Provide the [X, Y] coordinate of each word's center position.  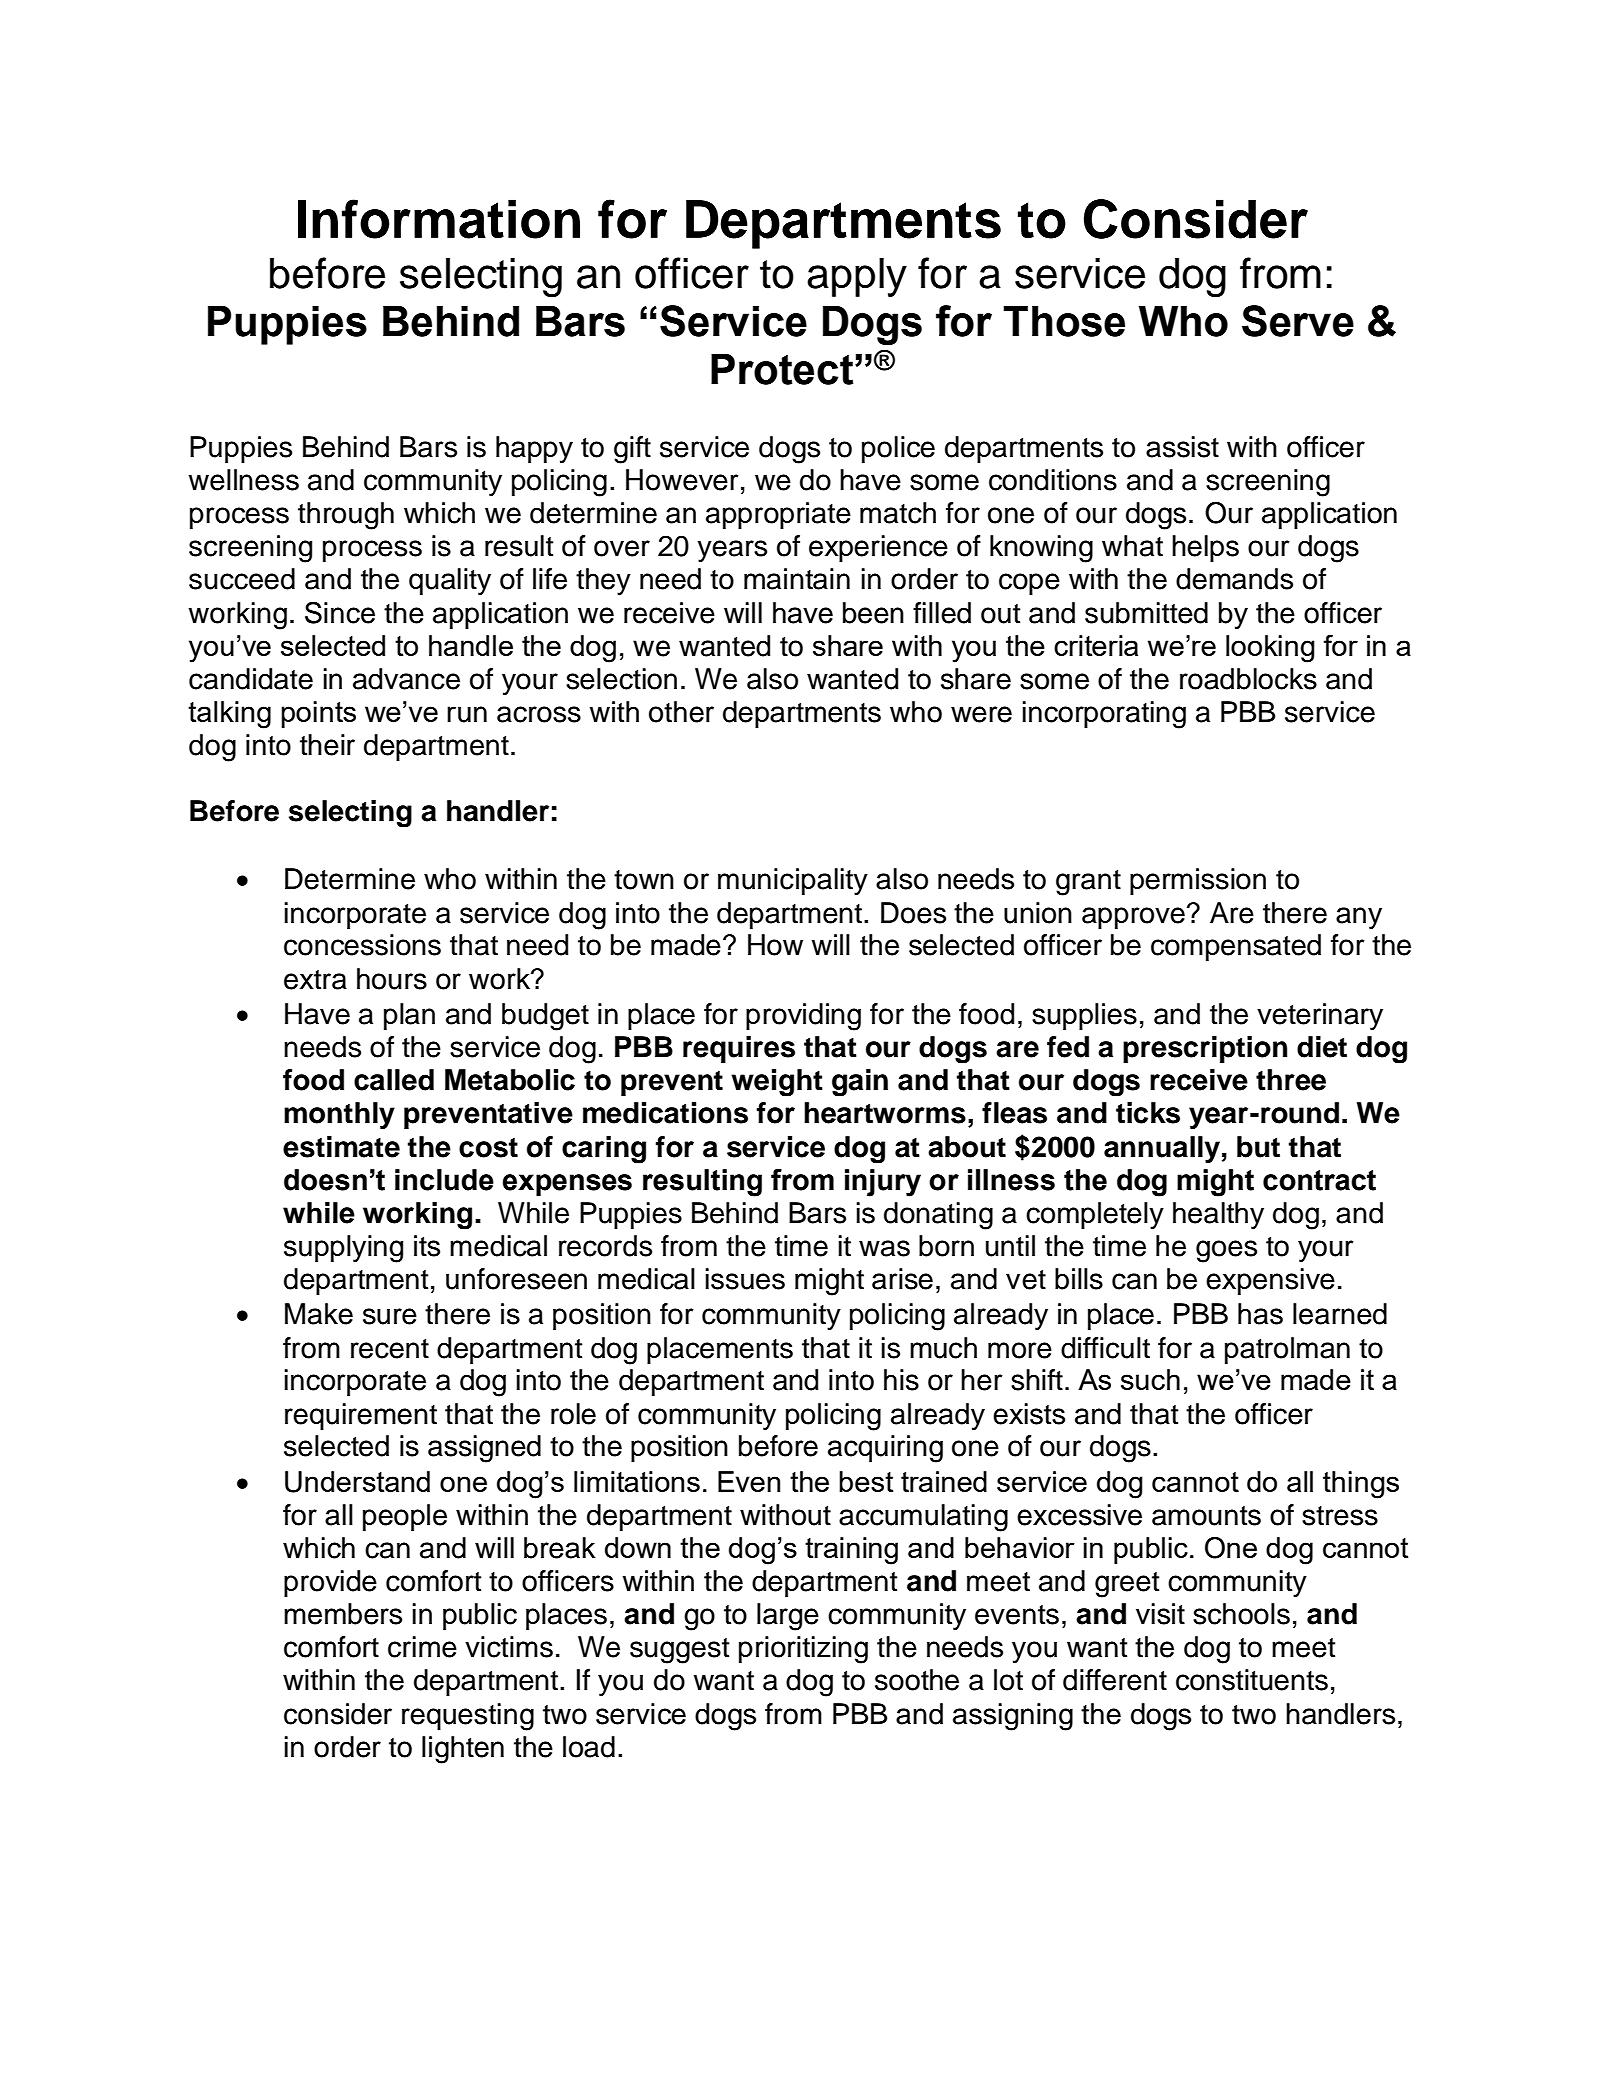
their [327, 745]
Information [439, 219]
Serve [1298, 321]
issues [745, 1279]
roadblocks [1248, 679]
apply [857, 277]
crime [422, 1647]
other [681, 712]
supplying [343, 1249]
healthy [1218, 1215]
